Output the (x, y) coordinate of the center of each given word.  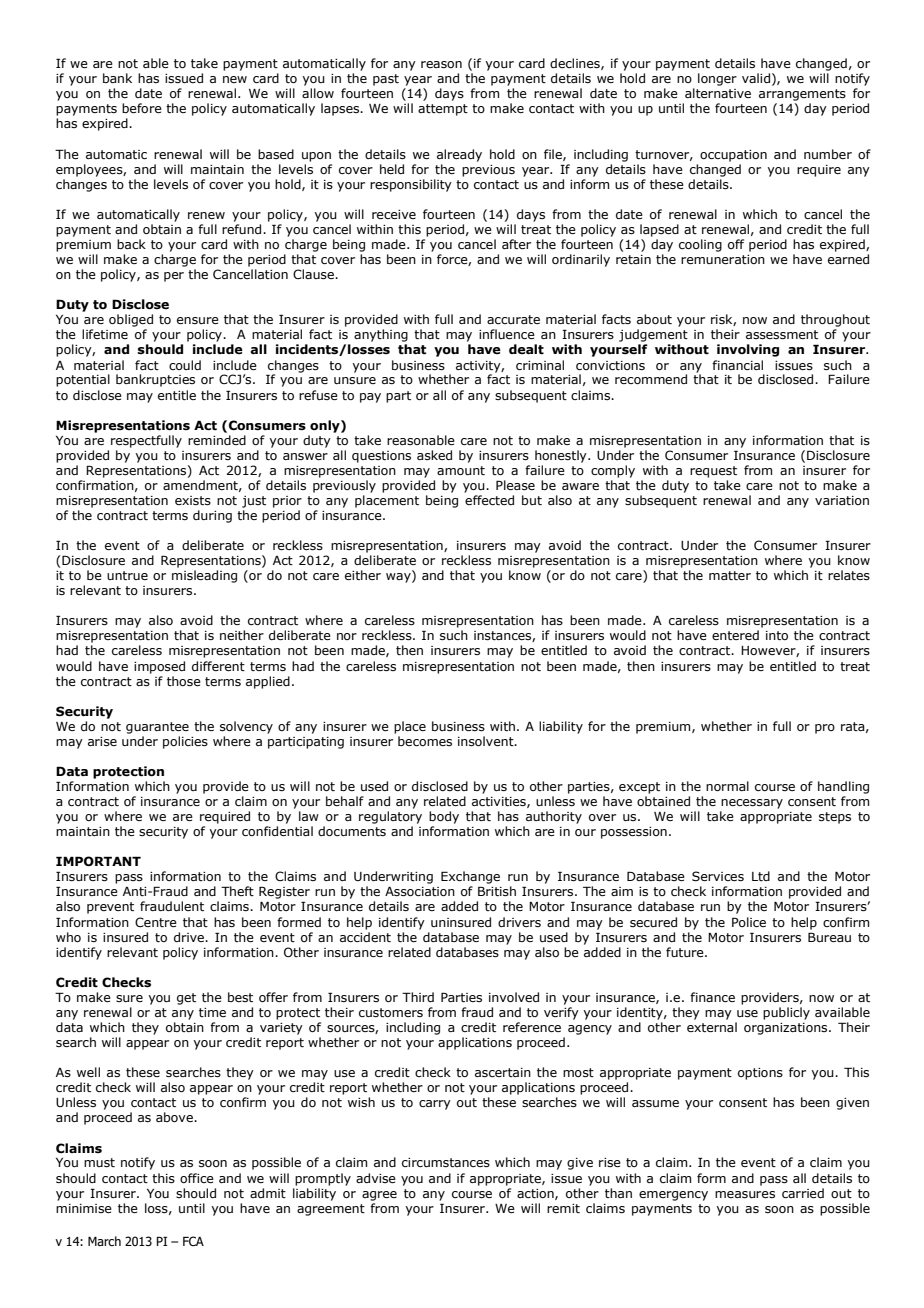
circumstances (446, 1162)
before (142, 108)
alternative (718, 93)
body (444, 817)
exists (193, 500)
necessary (752, 804)
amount (461, 470)
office (197, 1178)
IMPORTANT (98, 861)
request (713, 472)
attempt (443, 110)
